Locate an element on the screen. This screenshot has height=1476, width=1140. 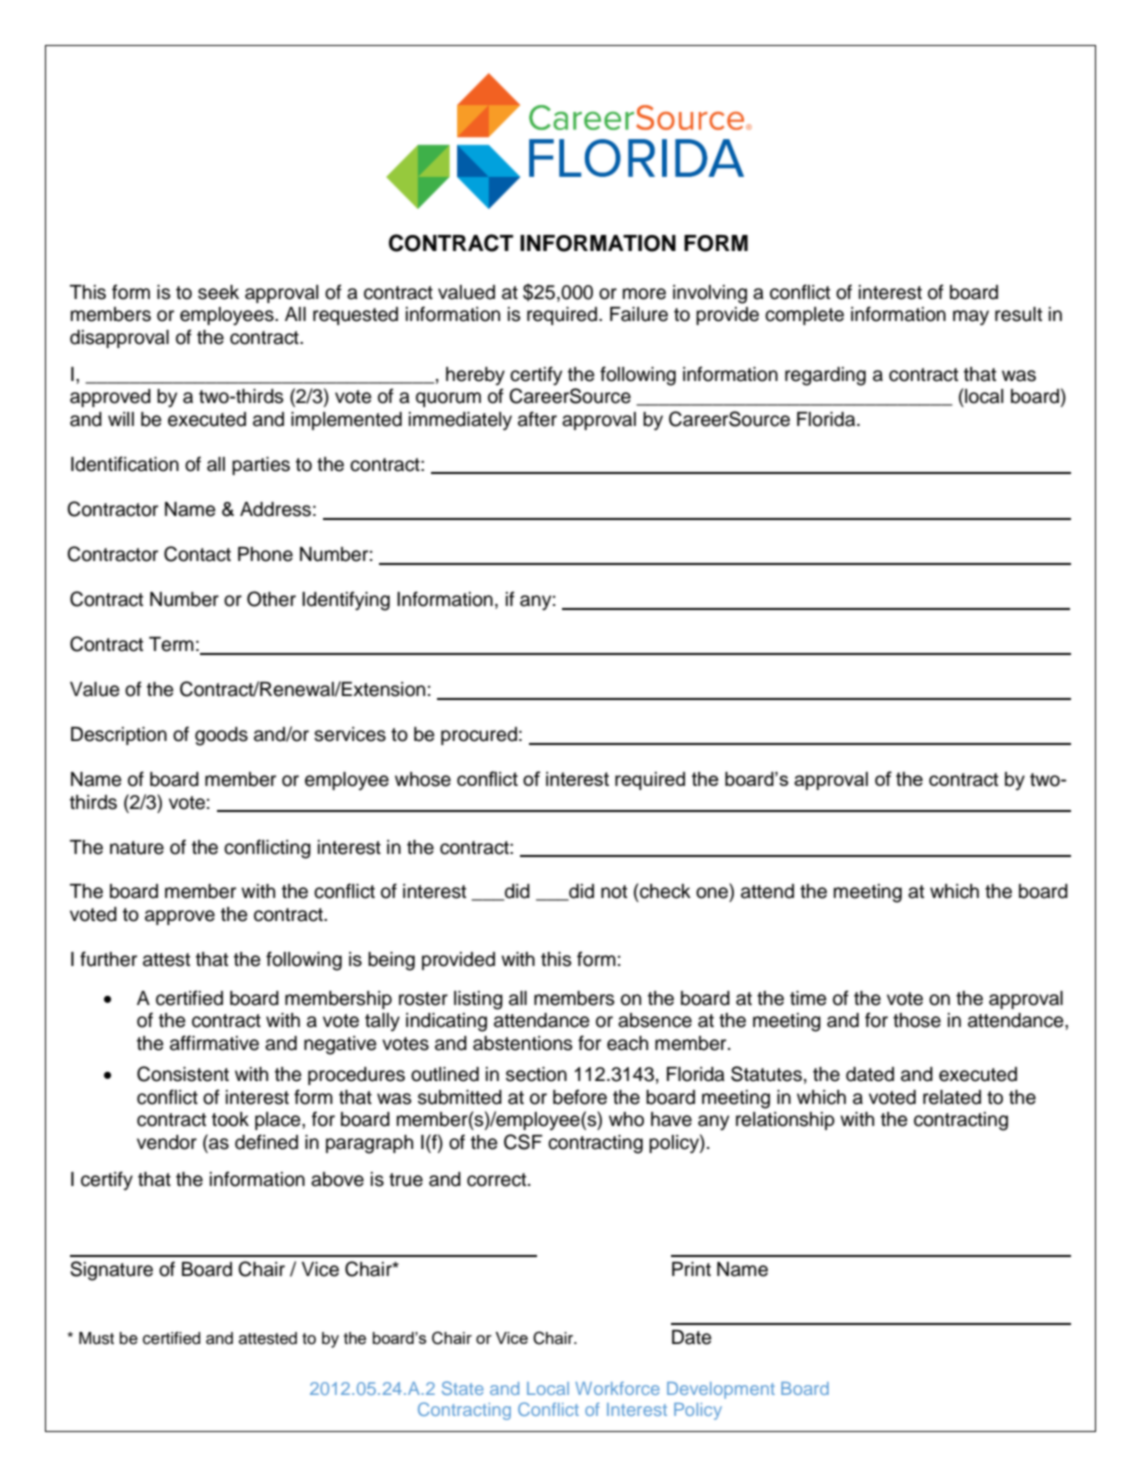
seek is located at coordinates (218, 292).
